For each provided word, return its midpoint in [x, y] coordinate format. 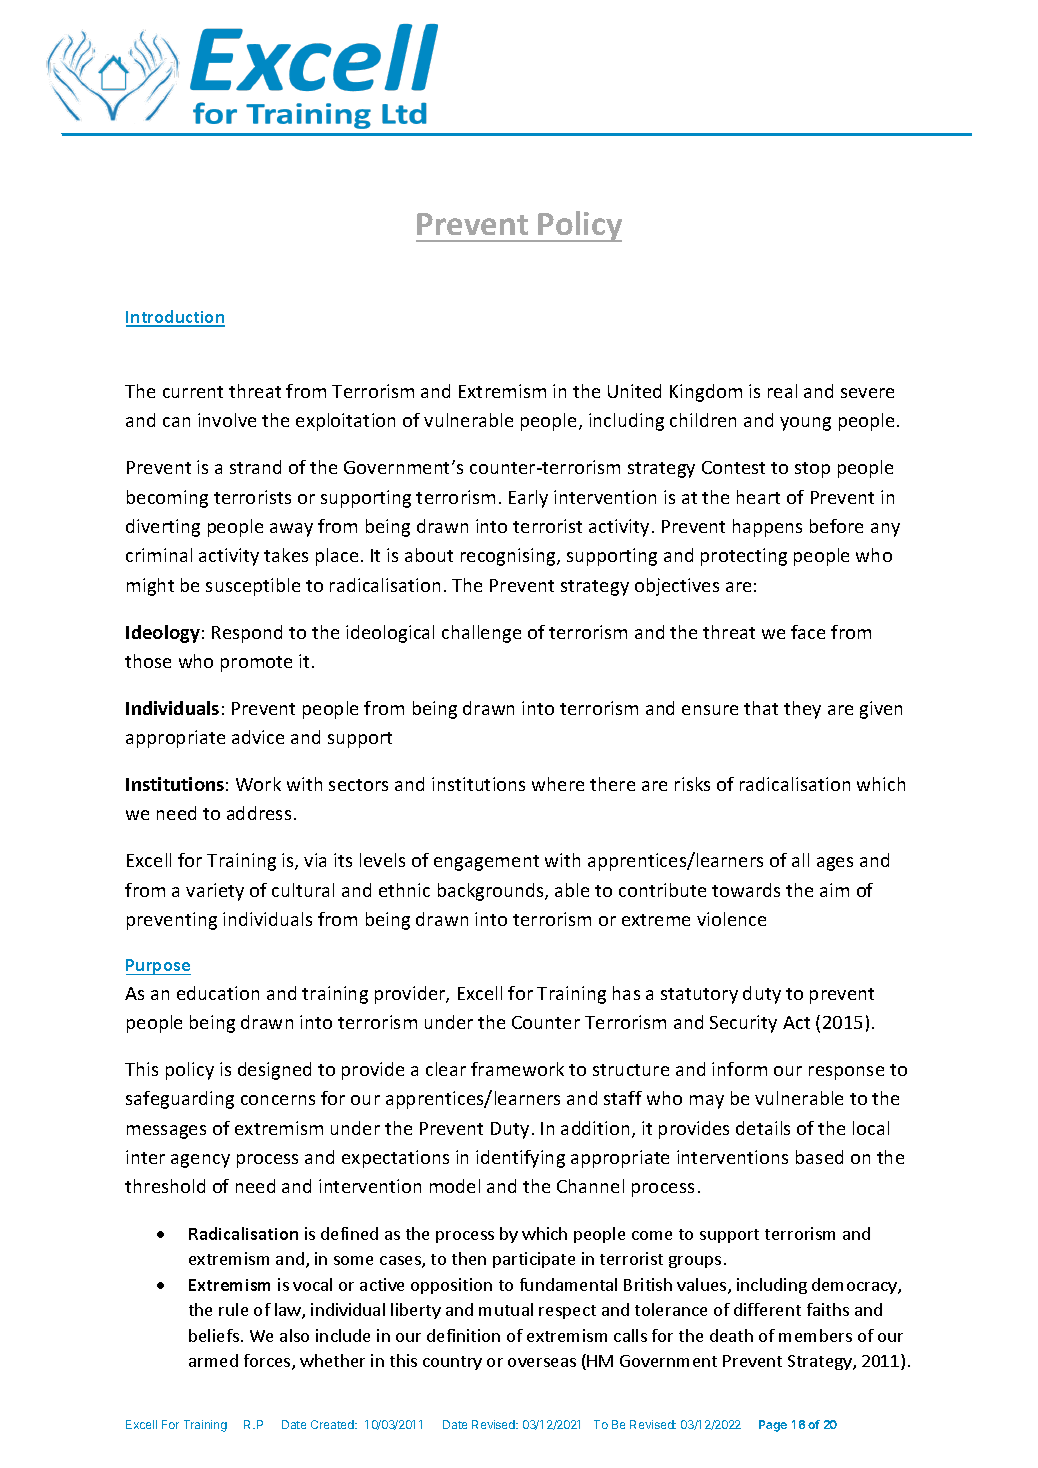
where [558, 784]
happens [767, 528]
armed [213, 1360]
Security [743, 1024]
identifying [520, 1159]
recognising [509, 557]
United [634, 391]
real [782, 391]
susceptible [253, 587]
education [218, 993]
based [819, 1157]
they [802, 710]
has [626, 993]
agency [200, 1161]
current [193, 392]
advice [258, 737]
